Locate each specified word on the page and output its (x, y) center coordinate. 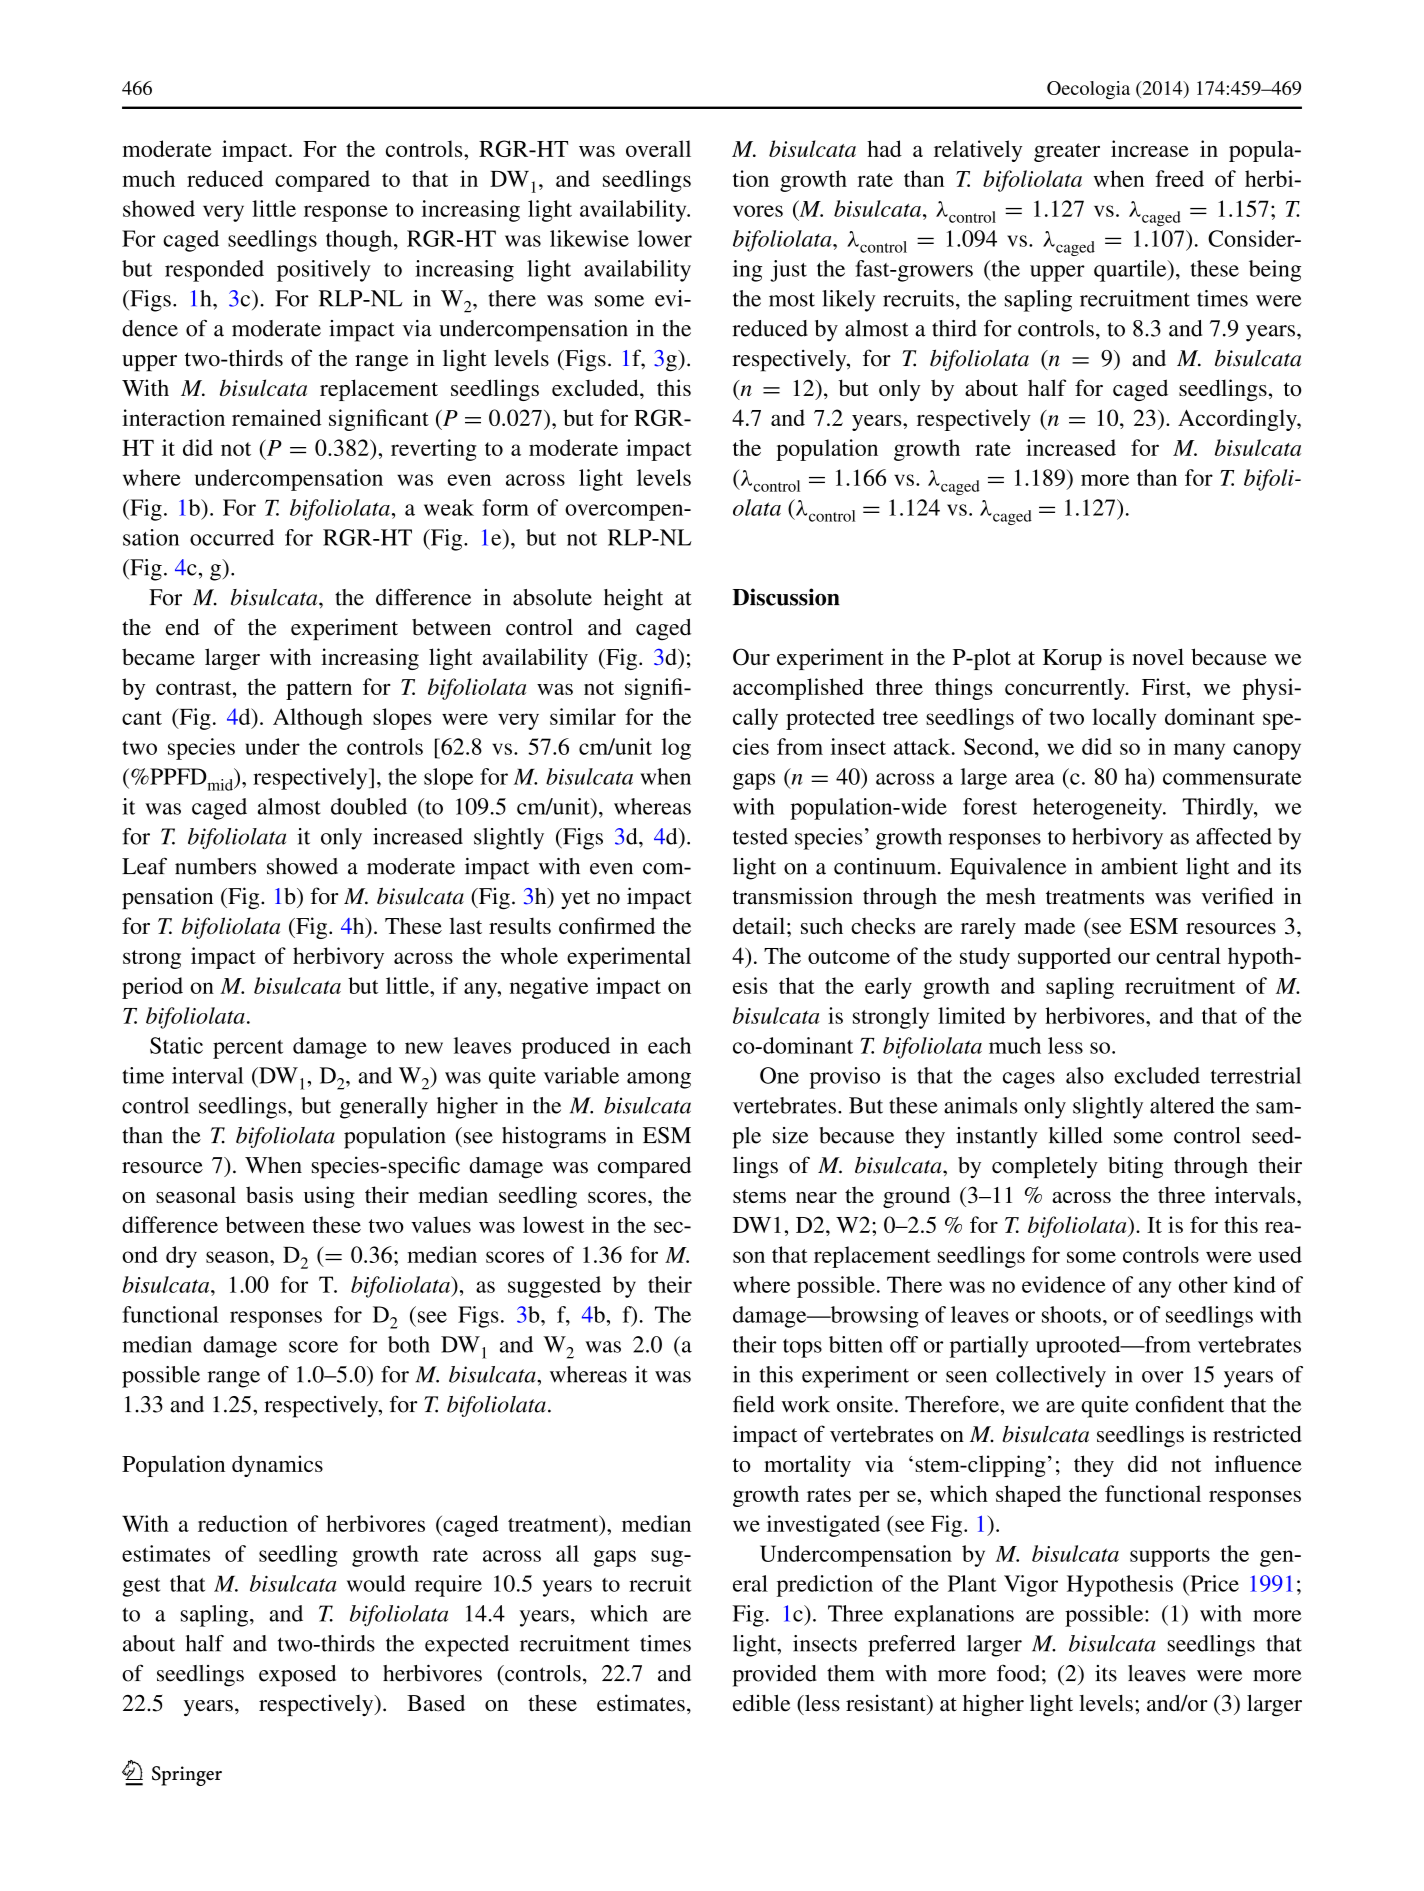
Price (1213, 1583)
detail (759, 925)
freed (1179, 178)
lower (665, 238)
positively (324, 271)
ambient (1139, 866)
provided (774, 1676)
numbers (215, 866)
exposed (297, 1676)
